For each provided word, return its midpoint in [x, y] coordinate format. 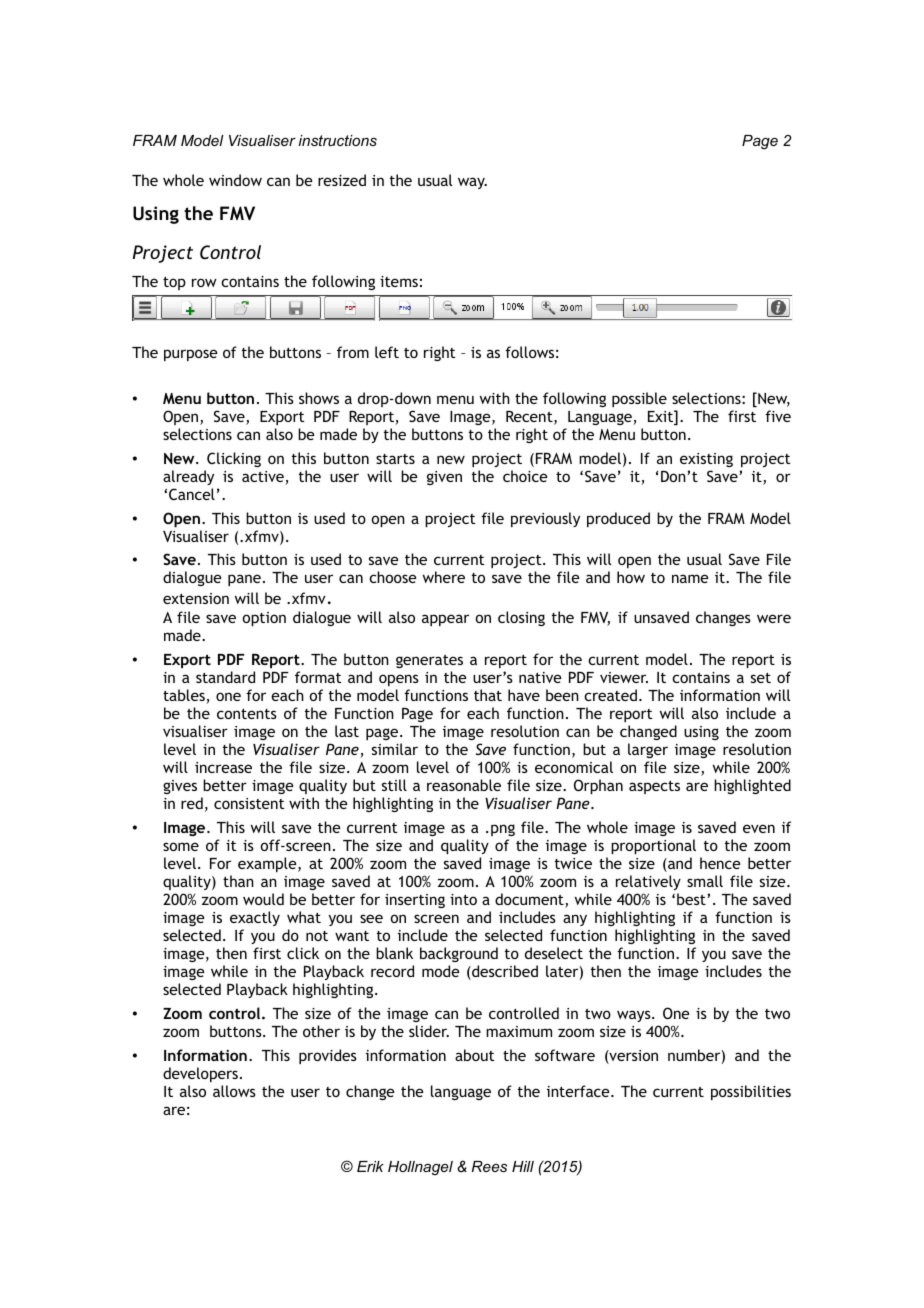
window [235, 180]
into [463, 899]
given [444, 478]
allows [234, 1091]
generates [429, 661]
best [692, 899]
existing [706, 460]
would [263, 899]
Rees [489, 1166]
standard [225, 677]
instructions [338, 140]
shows [319, 398]
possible [639, 399]
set [761, 678]
